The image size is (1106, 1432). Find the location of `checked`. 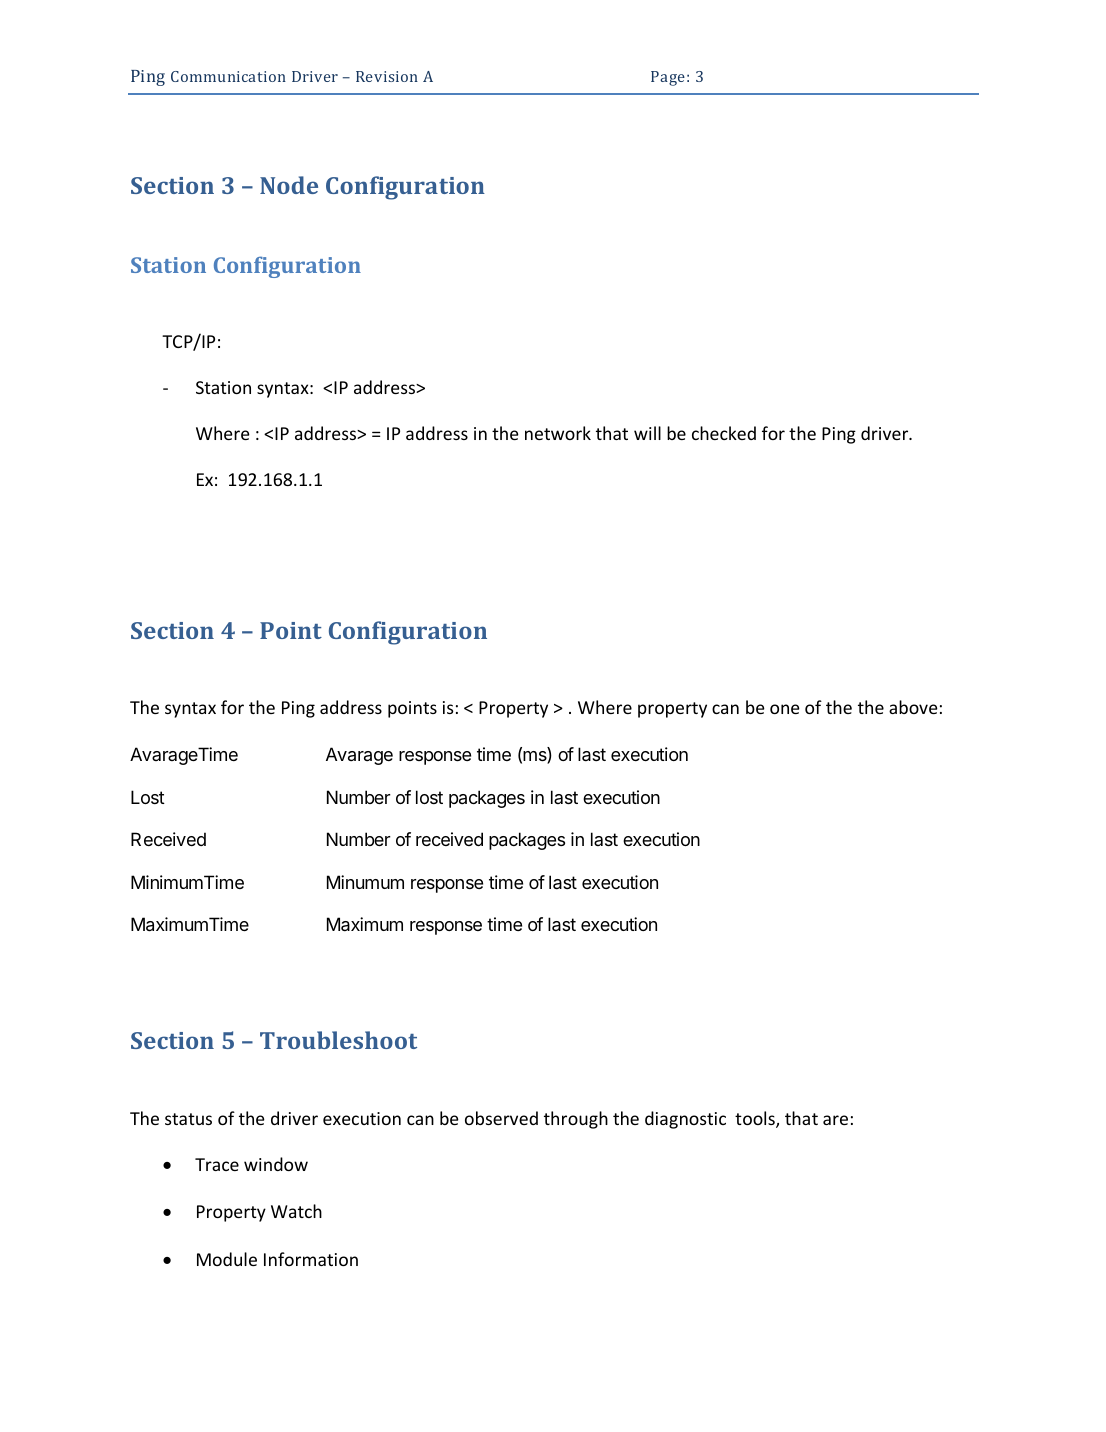

checked is located at coordinates (724, 433).
